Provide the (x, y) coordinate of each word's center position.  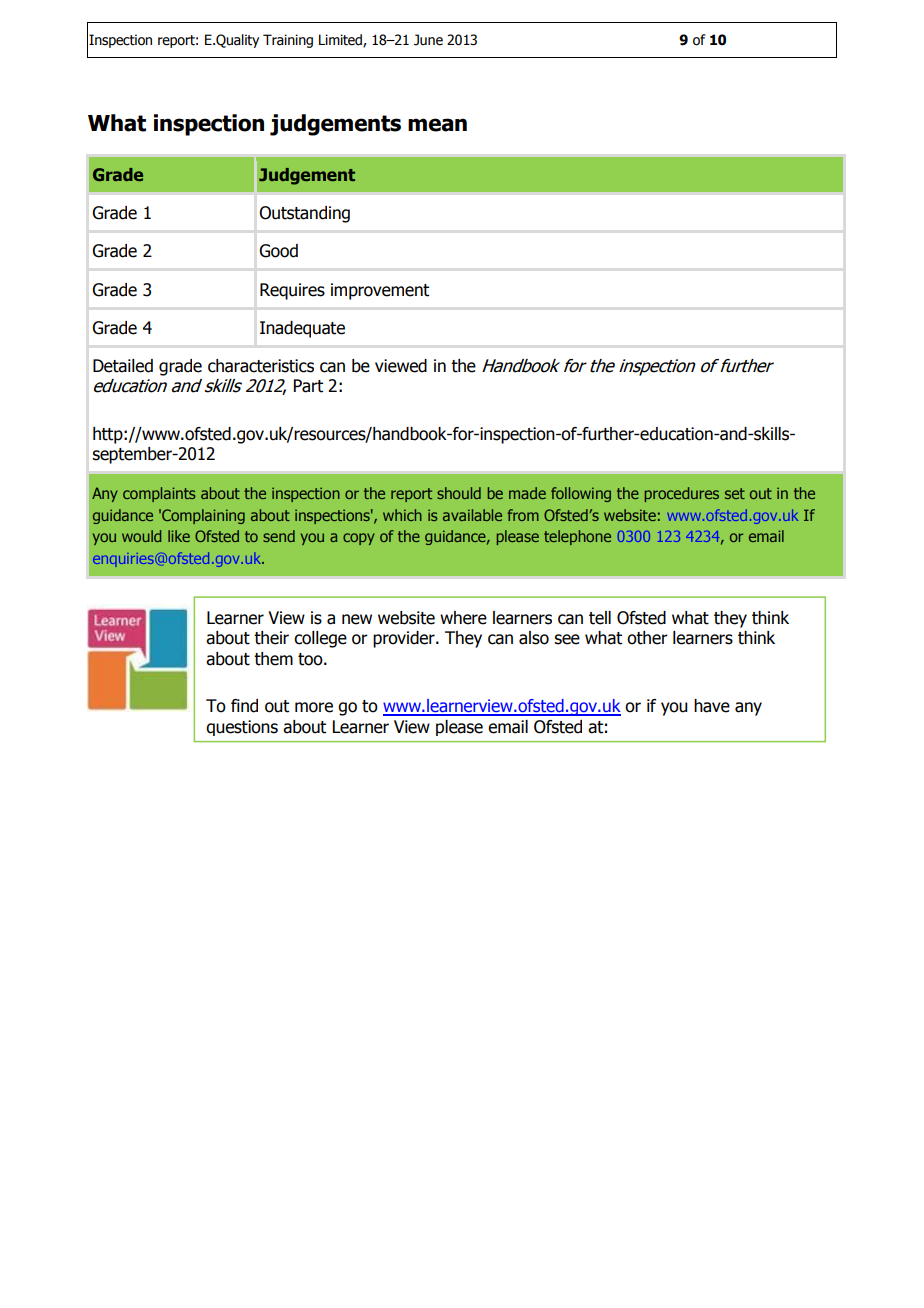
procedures (682, 494)
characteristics (261, 366)
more (314, 707)
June (428, 40)
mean (437, 125)
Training (288, 41)
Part (308, 386)
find (244, 706)
